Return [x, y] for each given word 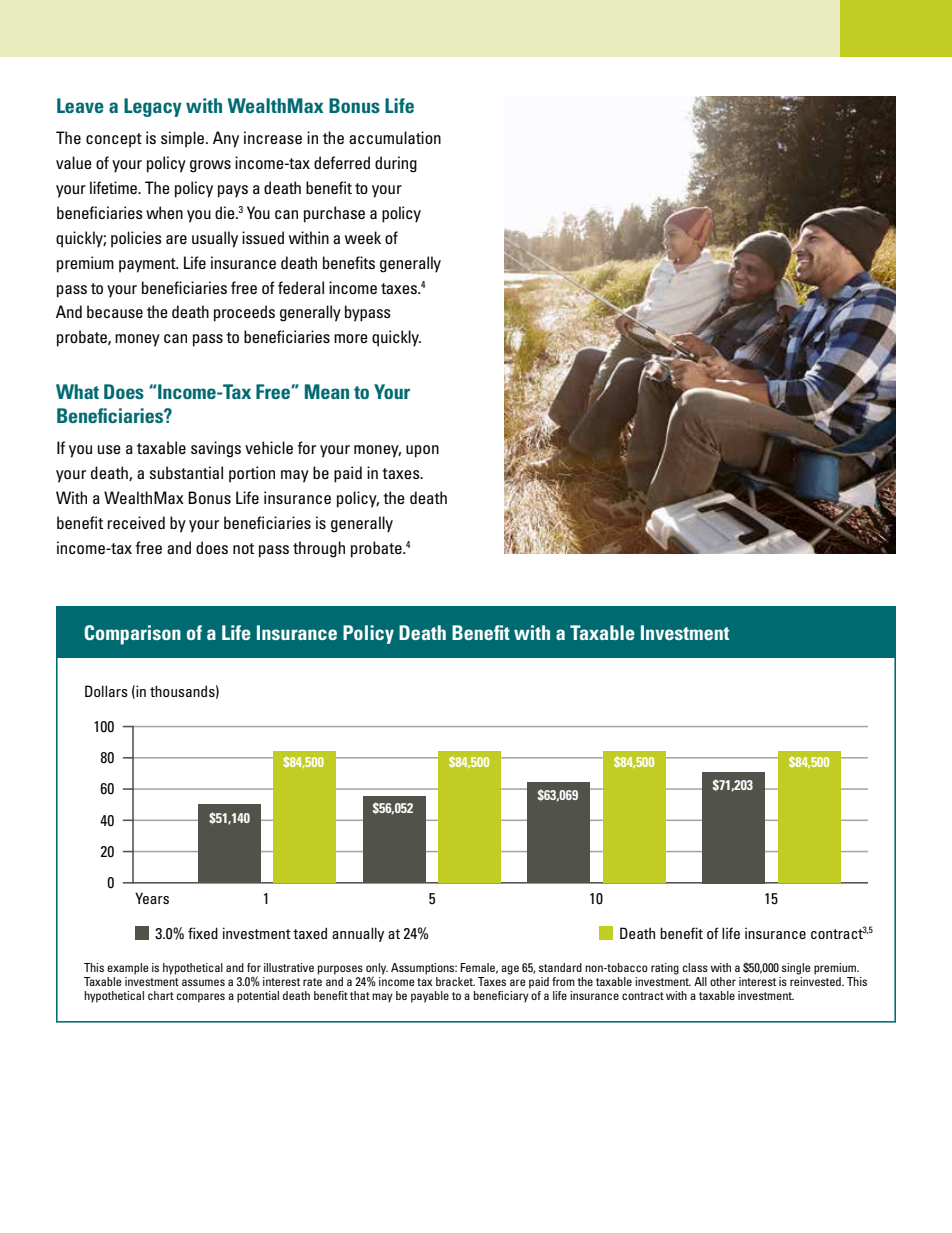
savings [216, 449]
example [128, 969]
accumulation [395, 137]
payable [430, 997]
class [695, 967]
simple [184, 139]
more [351, 338]
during [396, 164]
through [319, 549]
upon [422, 451]
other [723, 981]
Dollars [106, 691]
